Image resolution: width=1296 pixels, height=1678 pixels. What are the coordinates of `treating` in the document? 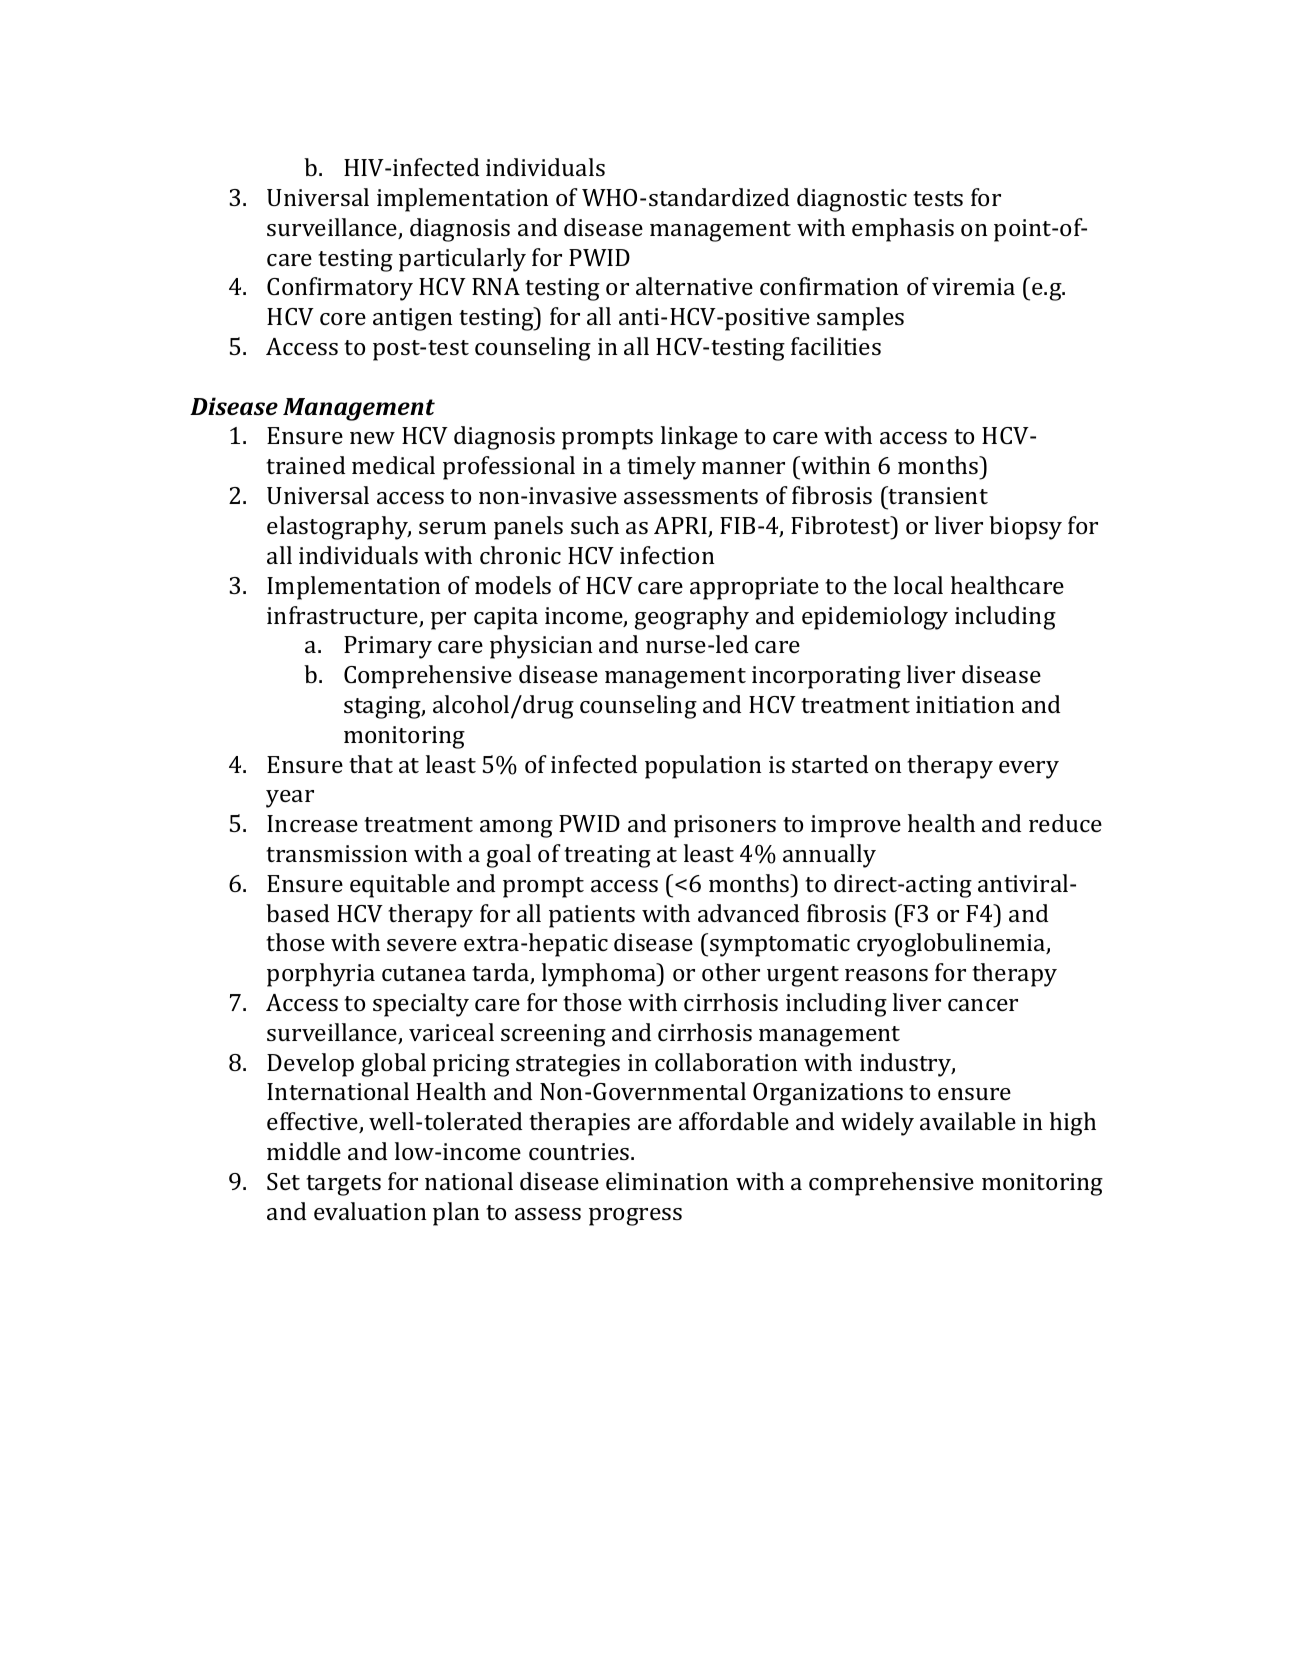 It's located at (607, 856).
